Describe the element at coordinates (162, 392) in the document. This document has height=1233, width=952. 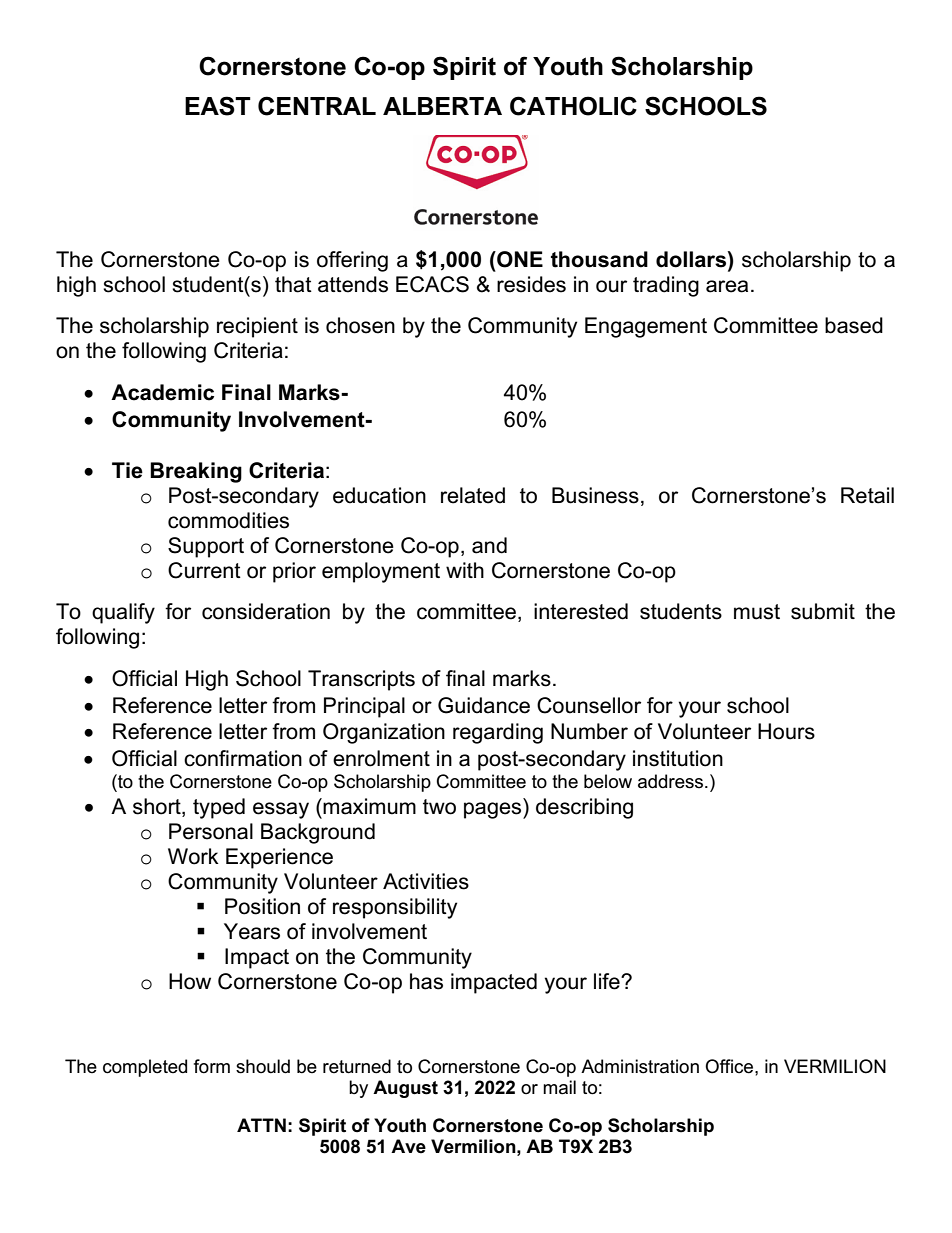
I see `Academic` at that location.
